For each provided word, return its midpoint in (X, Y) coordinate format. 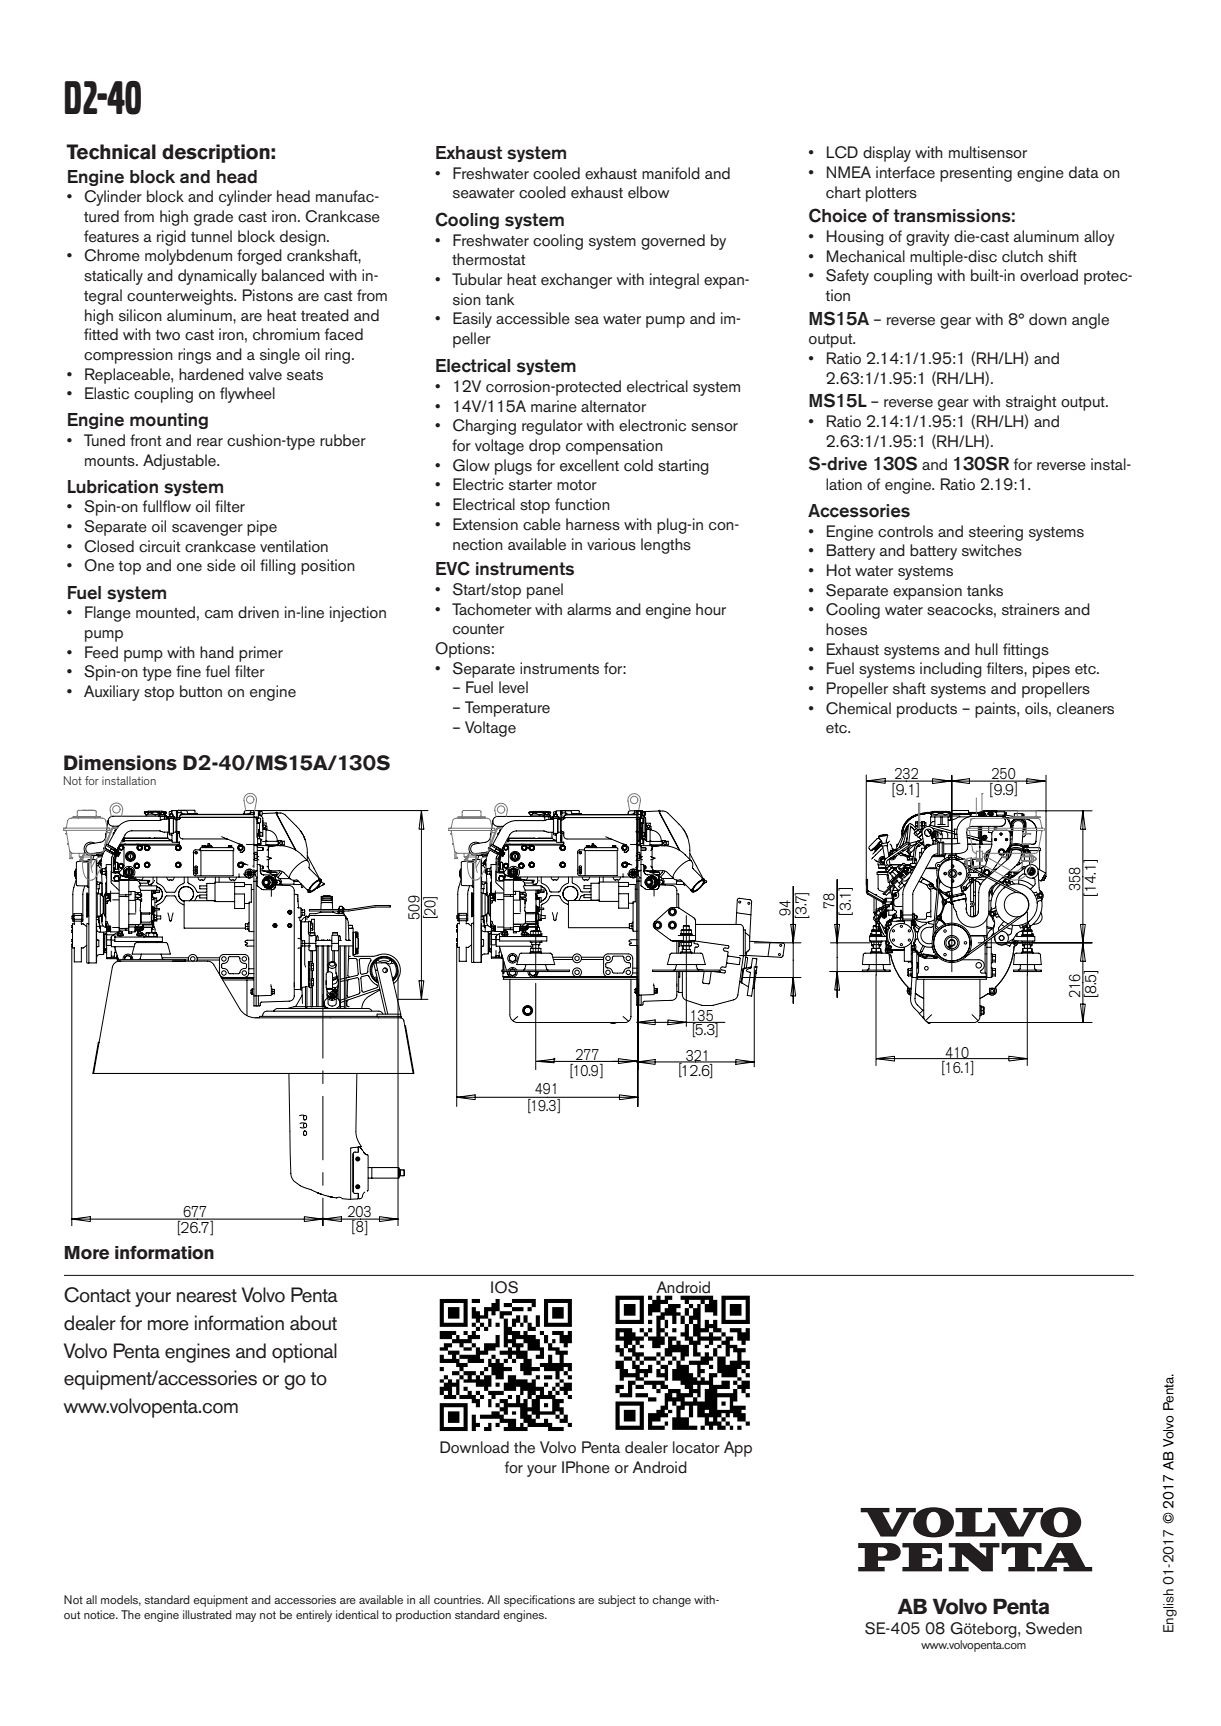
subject (617, 1601)
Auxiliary (112, 693)
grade (213, 218)
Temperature (507, 709)
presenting (976, 174)
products (927, 710)
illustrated (207, 1614)
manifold (671, 173)
